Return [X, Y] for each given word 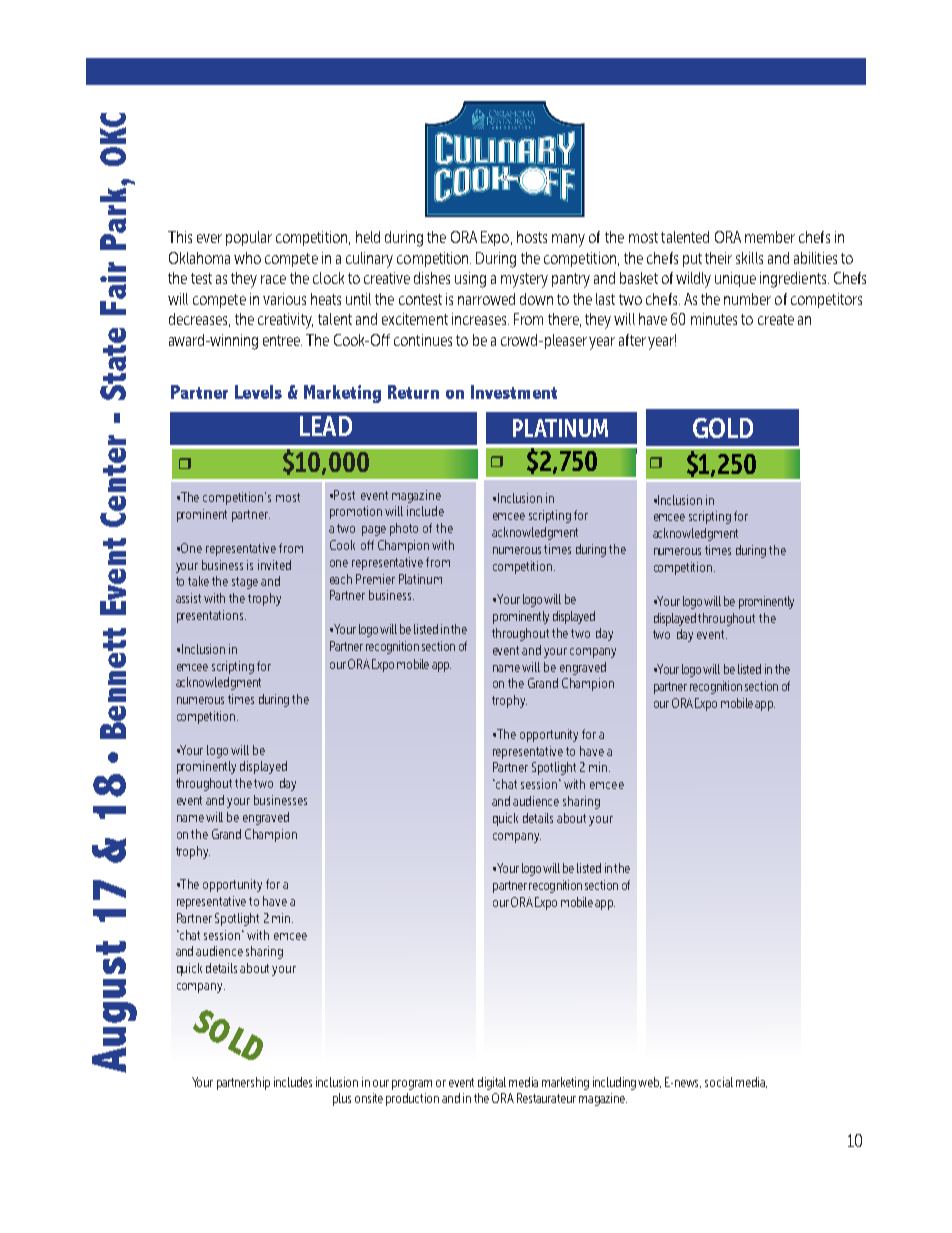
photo [404, 529]
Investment [514, 392]
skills [749, 258]
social [719, 1082]
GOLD [723, 428]
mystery [524, 280]
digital [492, 1083]
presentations [211, 616]
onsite [369, 1098]
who [247, 258]
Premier [375, 579]
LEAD [326, 426]
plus [342, 1099]
